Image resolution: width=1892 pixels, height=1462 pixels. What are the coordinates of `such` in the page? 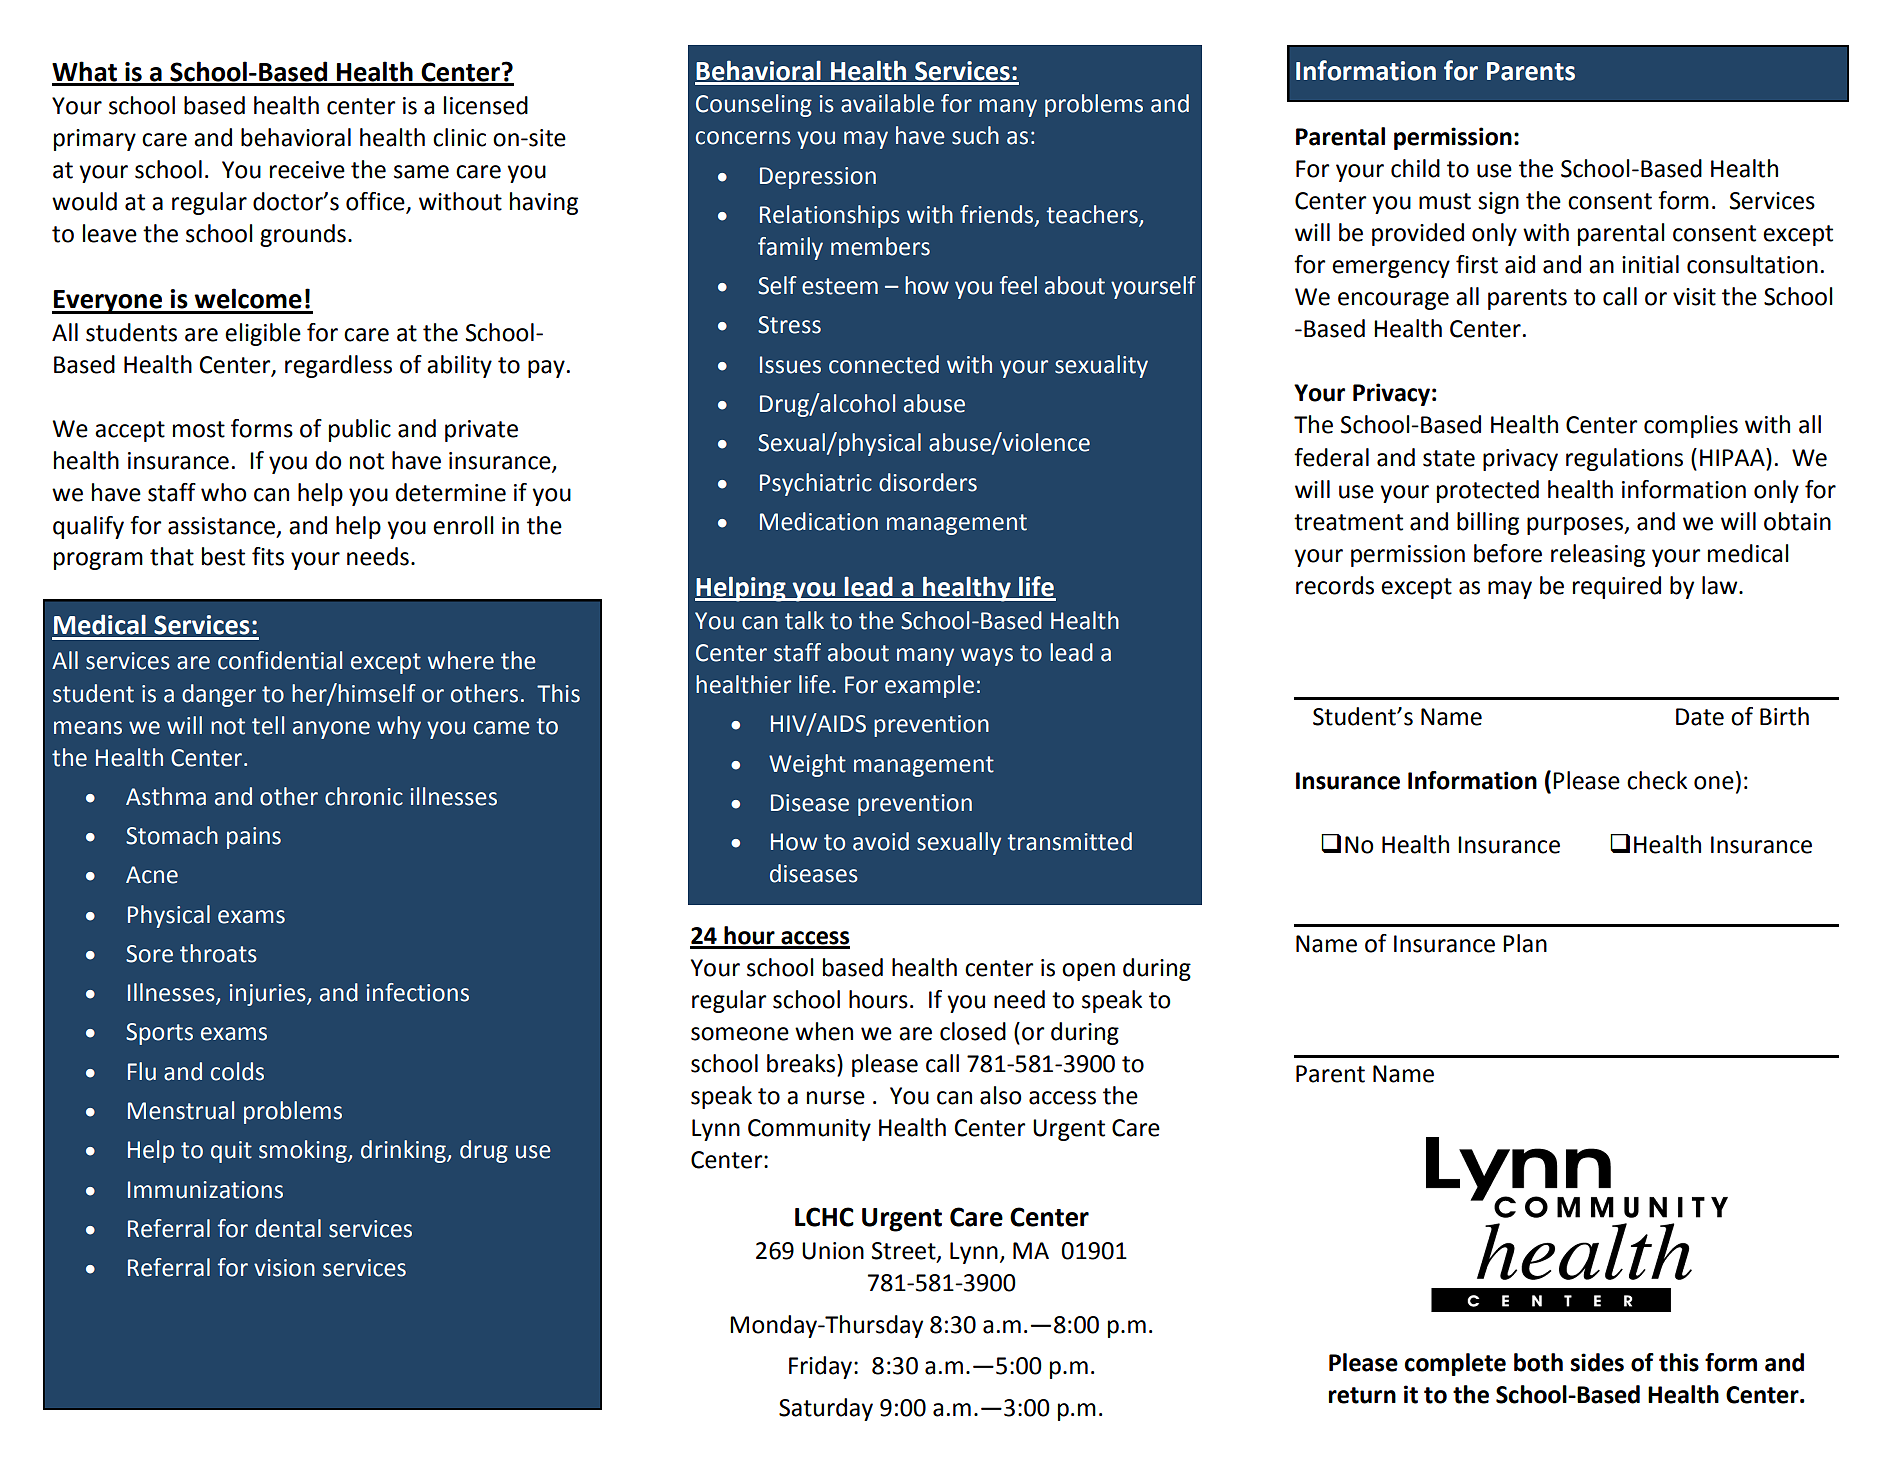 It's located at (975, 135).
